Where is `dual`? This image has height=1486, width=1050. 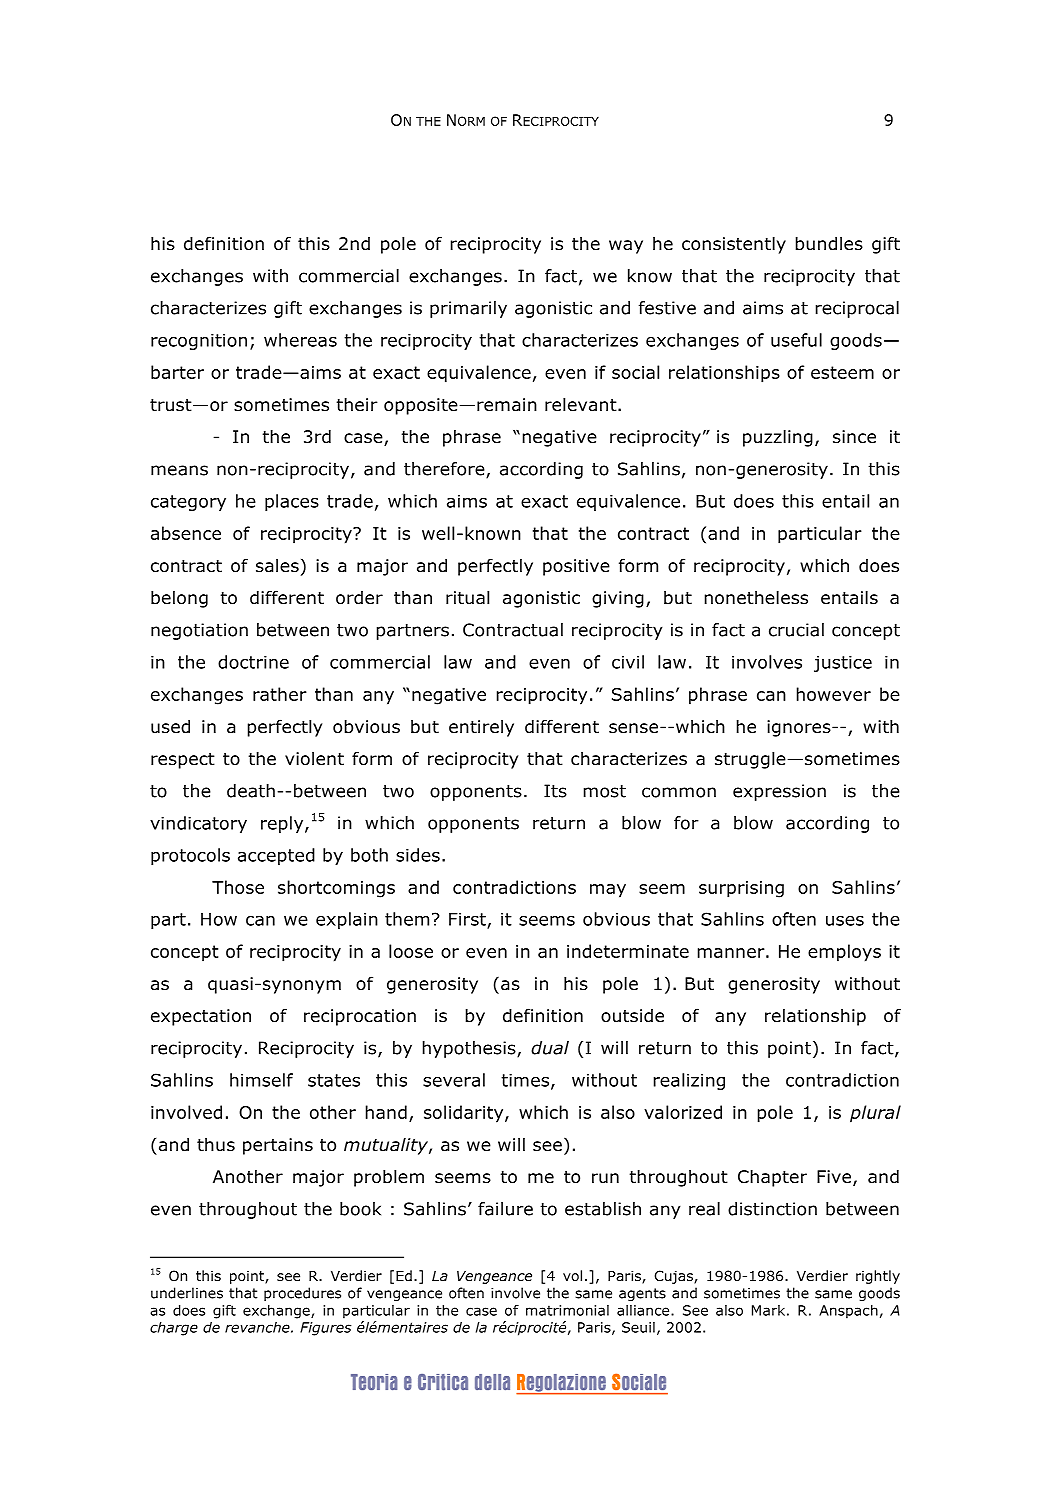
dual is located at coordinates (550, 1048).
